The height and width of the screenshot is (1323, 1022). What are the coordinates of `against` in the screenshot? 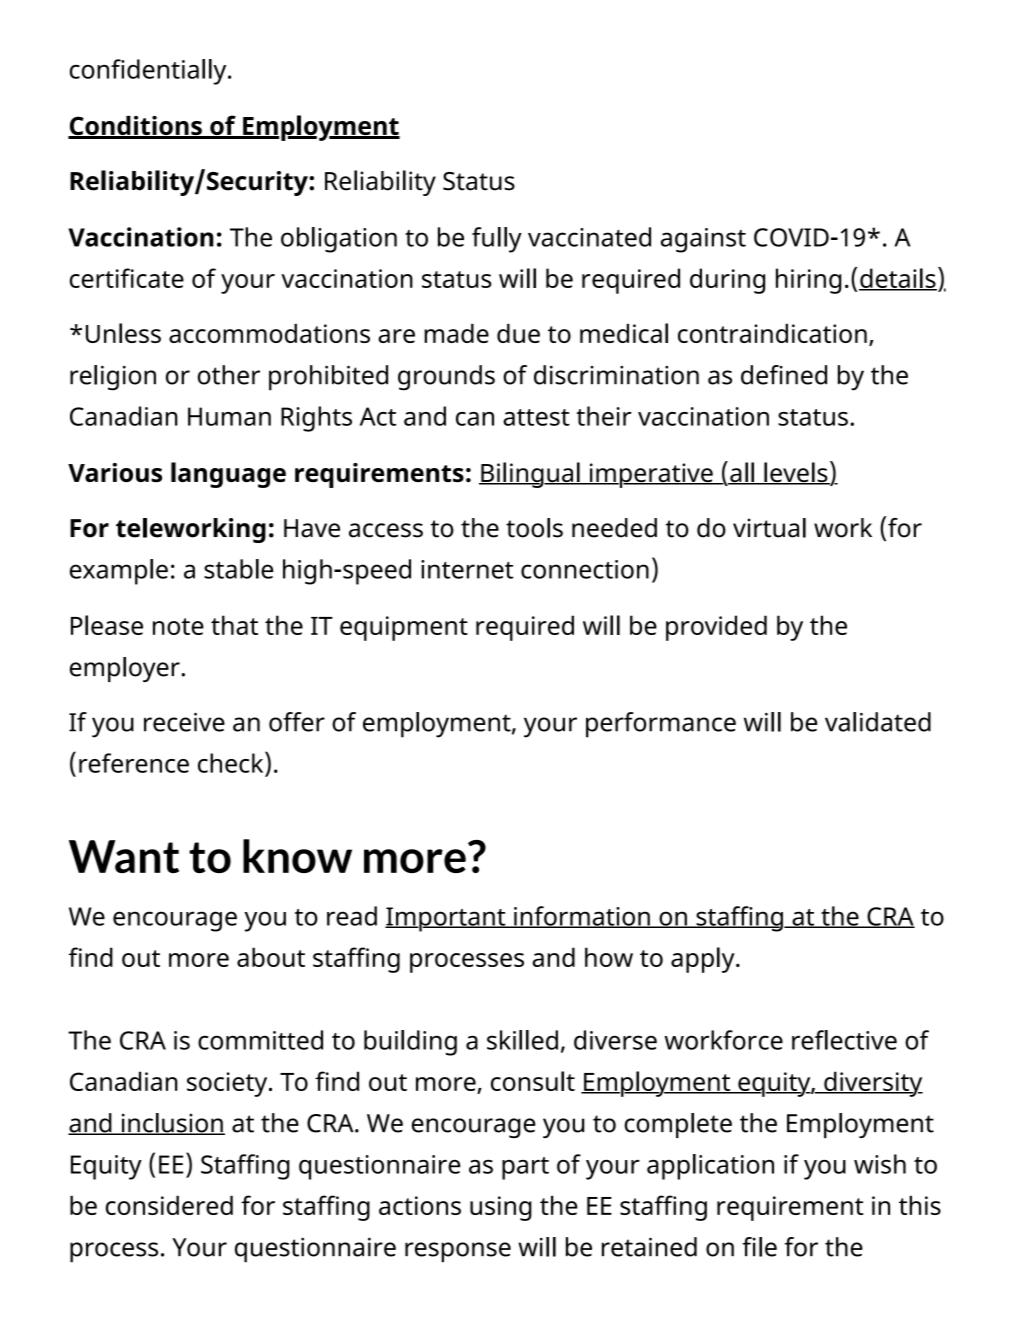 It's located at (703, 240).
